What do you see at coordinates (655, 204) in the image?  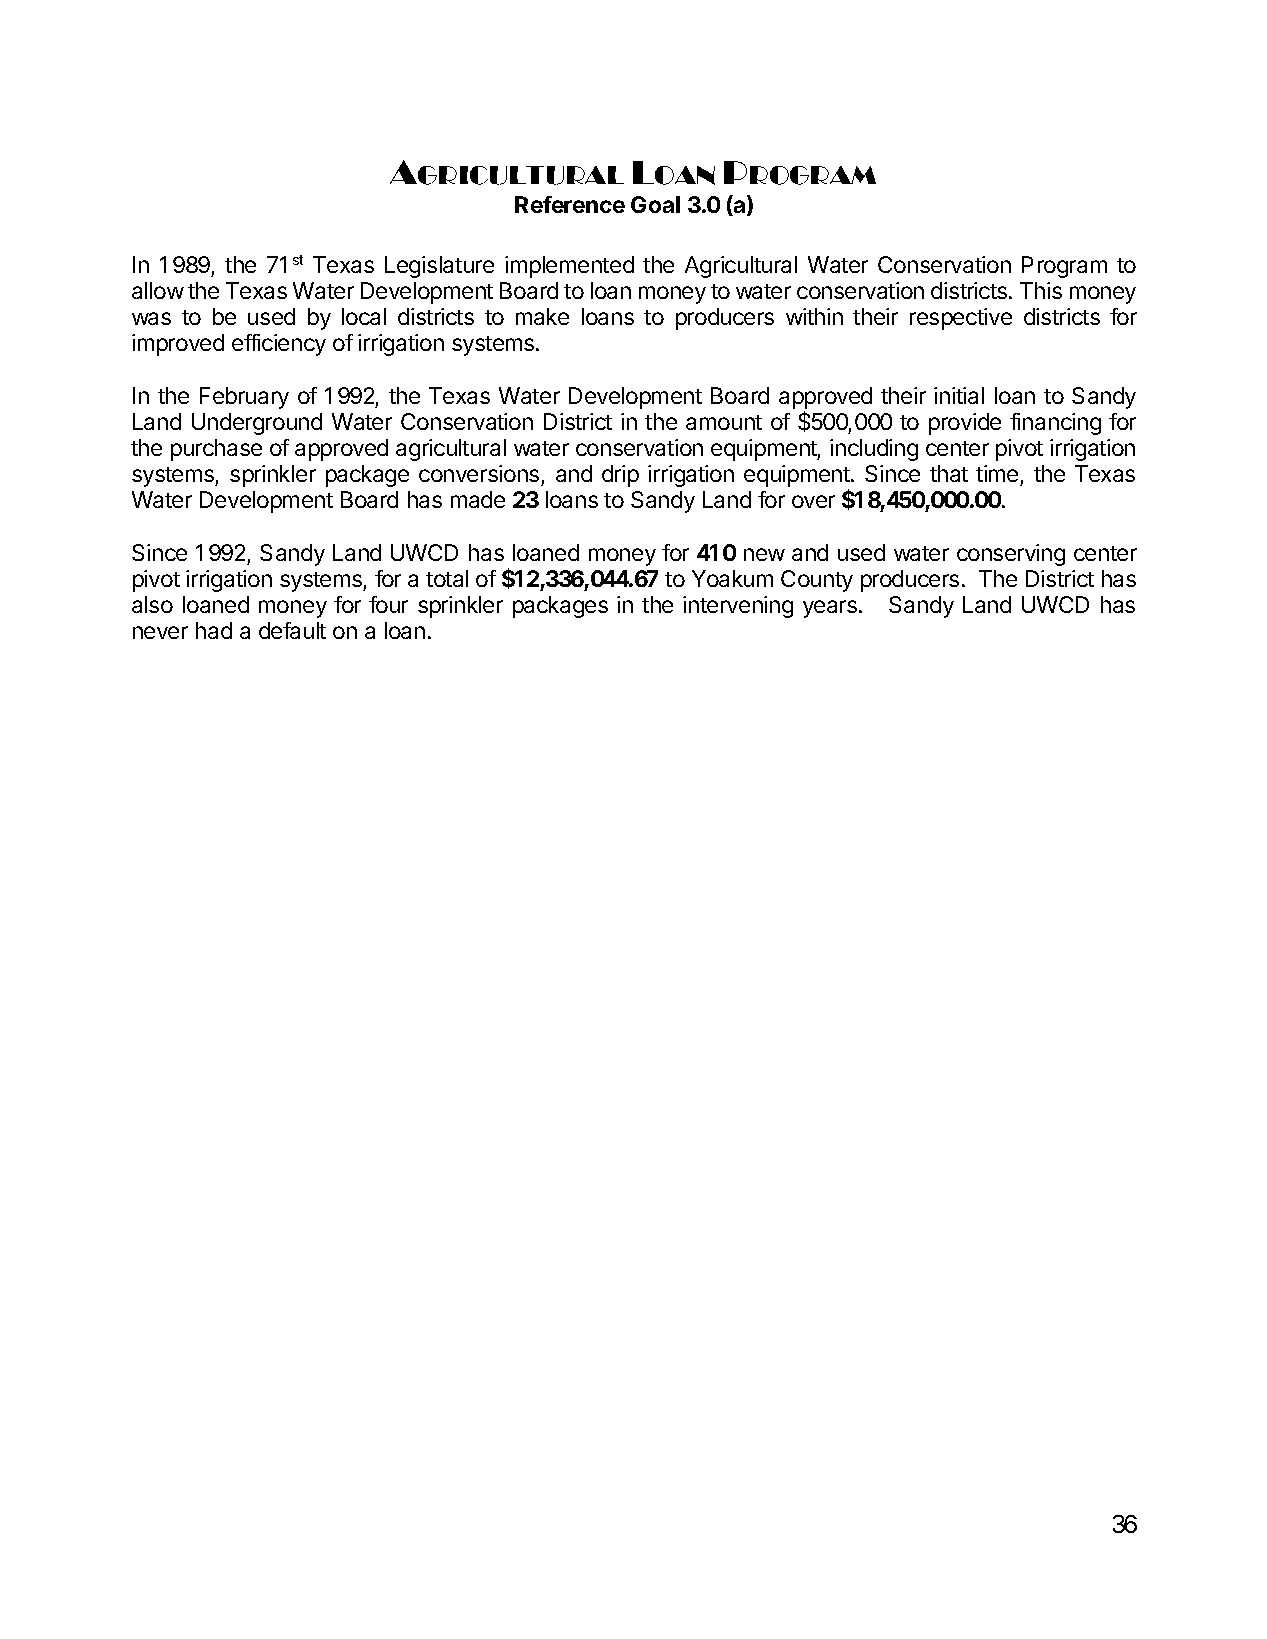 I see `Goal` at bounding box center [655, 204].
